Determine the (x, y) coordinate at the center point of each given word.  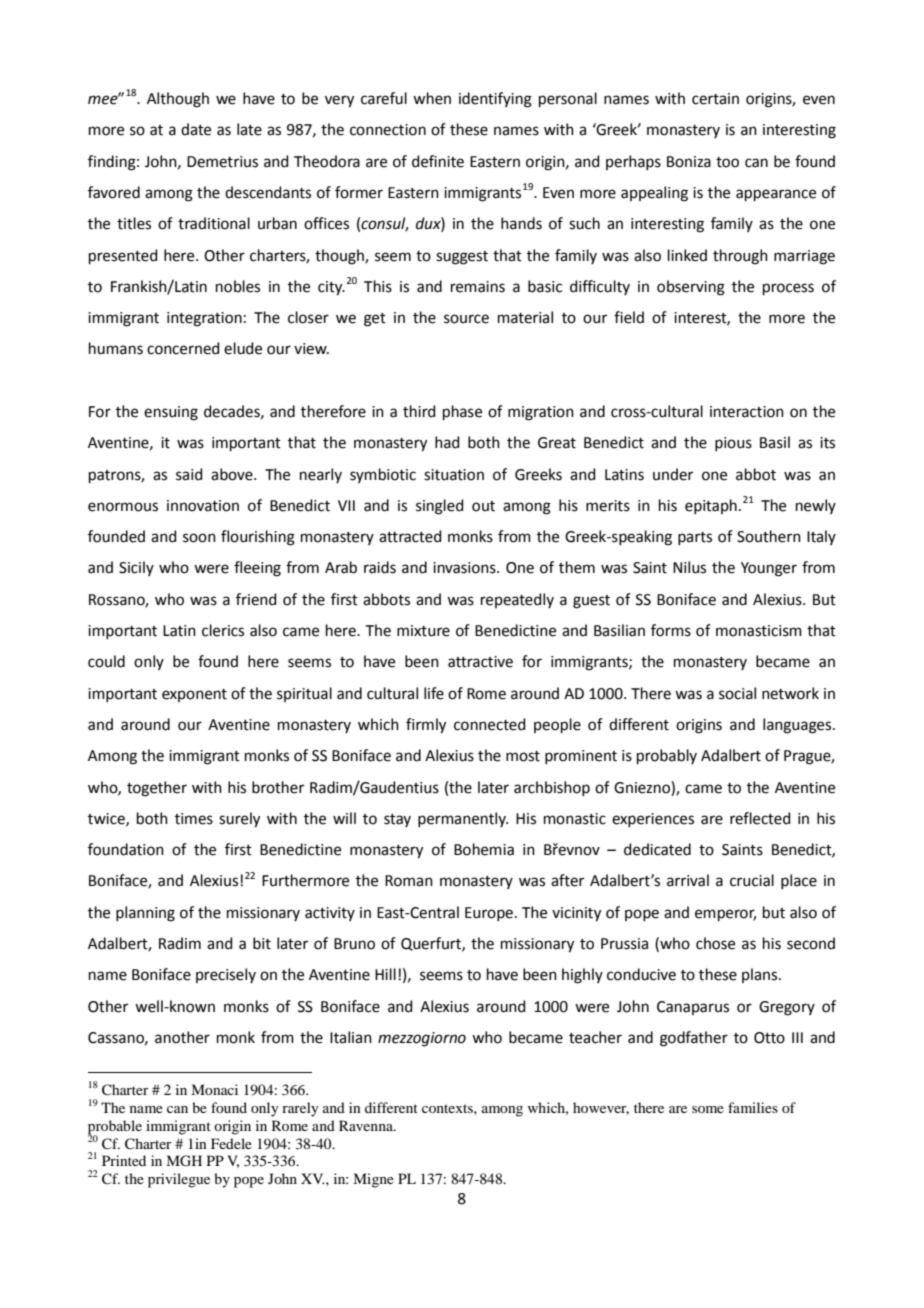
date (196, 129)
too (727, 162)
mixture (423, 631)
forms (671, 630)
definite (438, 161)
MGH (184, 1161)
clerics (223, 630)
